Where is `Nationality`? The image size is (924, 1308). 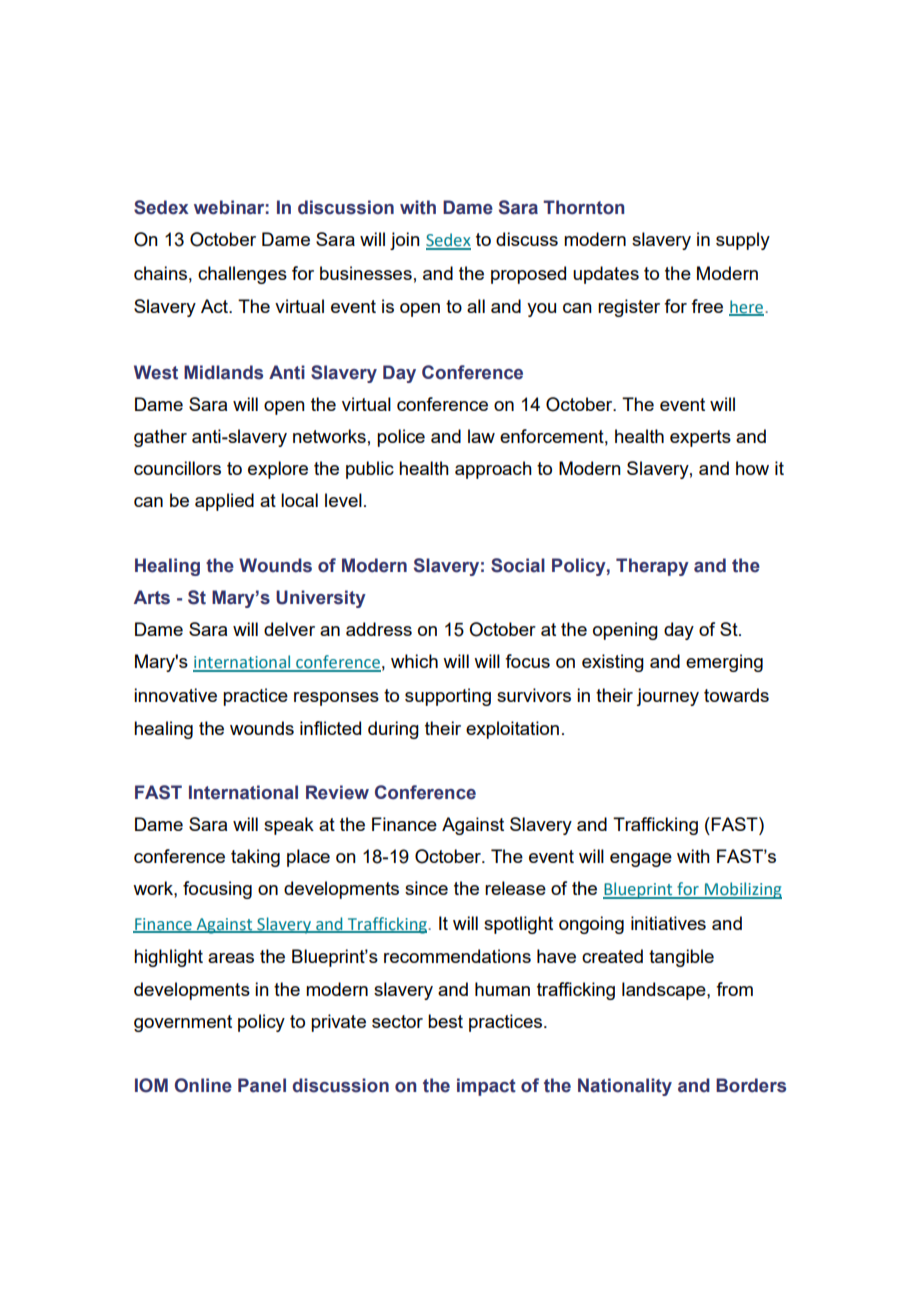 Nationality is located at coordinates (625, 1087).
